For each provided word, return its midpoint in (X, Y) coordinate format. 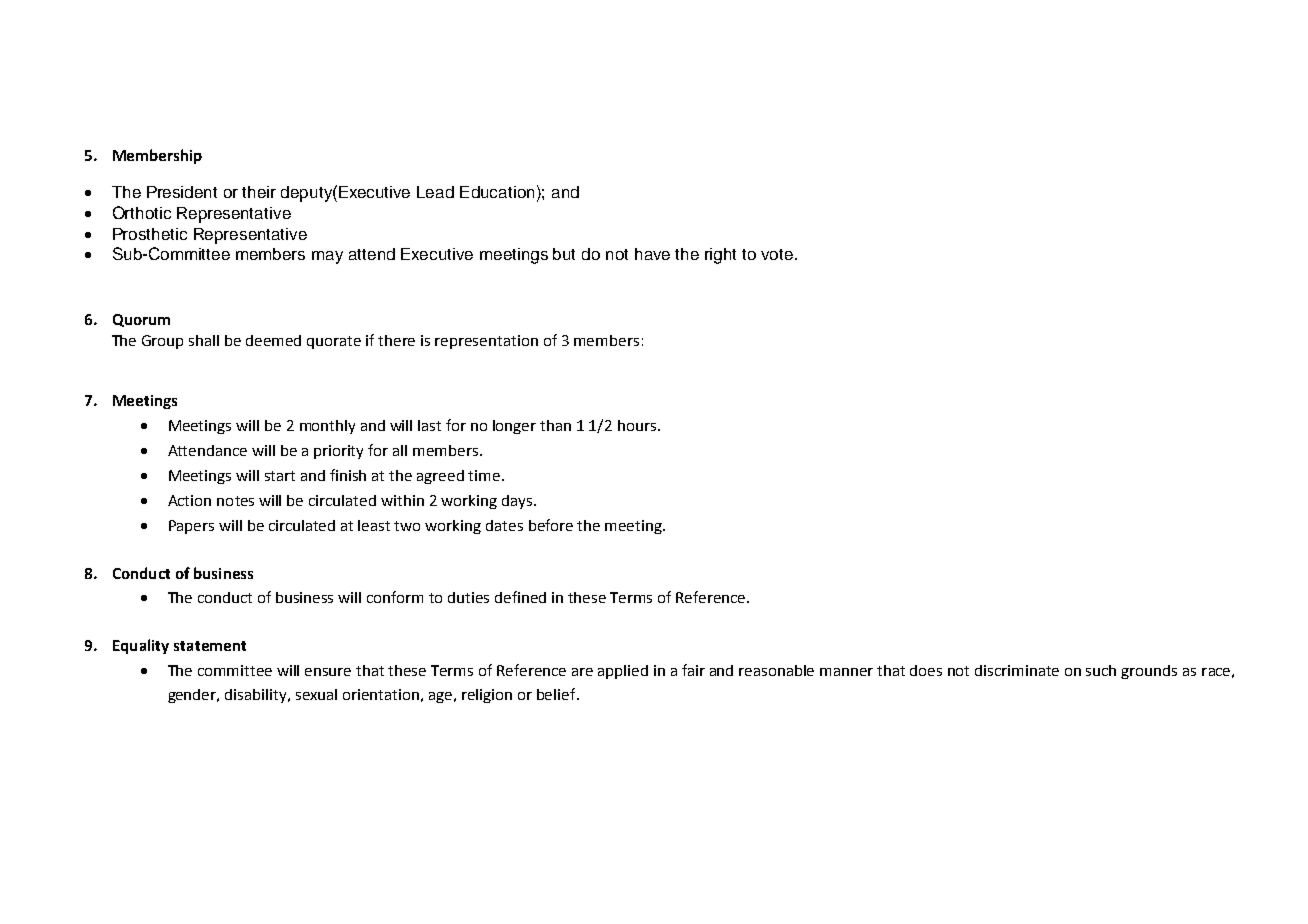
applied (623, 672)
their (259, 192)
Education (497, 192)
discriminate (1017, 670)
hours (637, 425)
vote (778, 254)
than (555, 425)
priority (338, 452)
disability (257, 696)
